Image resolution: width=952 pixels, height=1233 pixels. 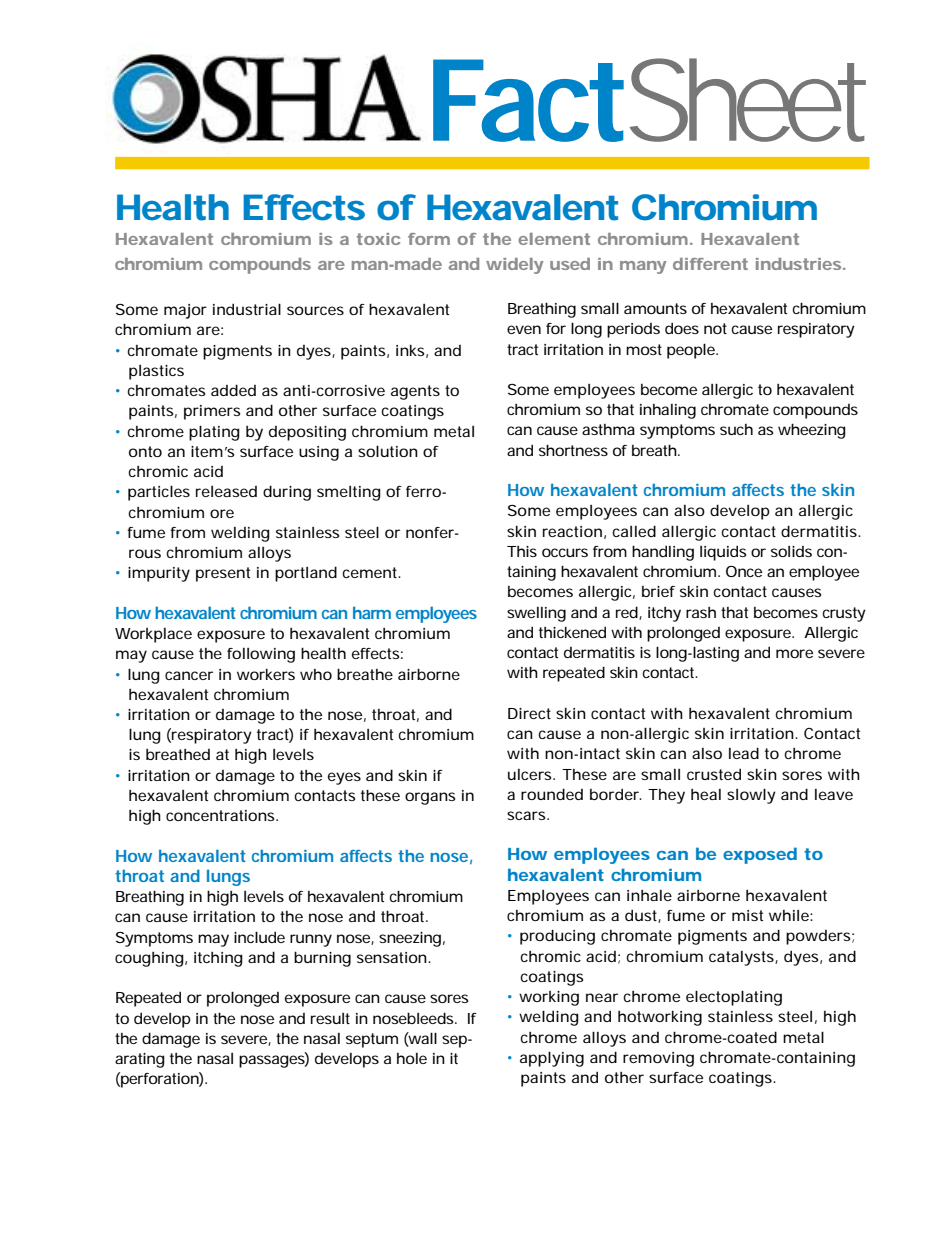 What do you see at coordinates (573, 450) in the image?
I see `shortness` at bounding box center [573, 450].
